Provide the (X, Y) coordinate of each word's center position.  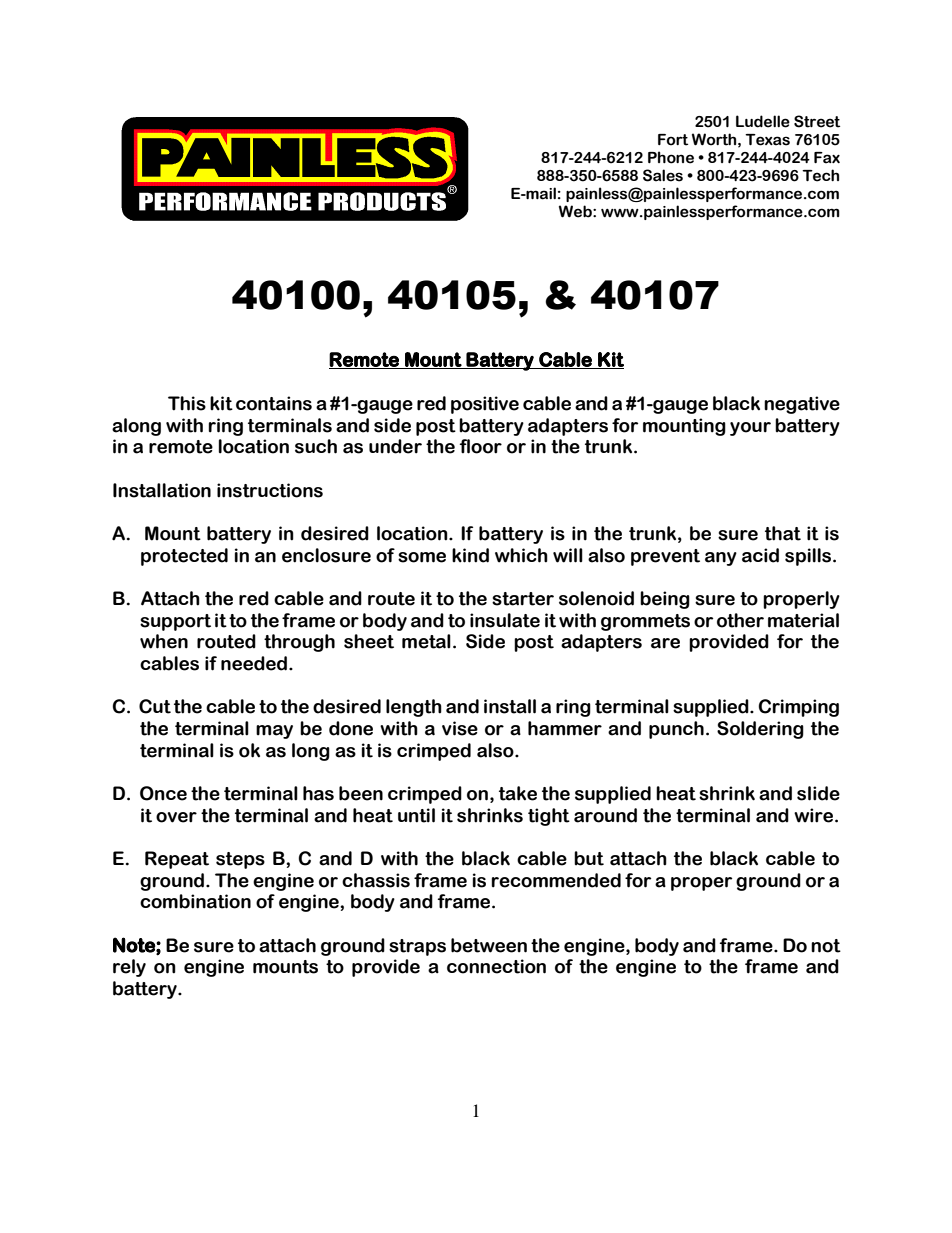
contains (274, 403)
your (750, 429)
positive (485, 405)
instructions (270, 490)
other (740, 620)
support (175, 622)
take (518, 793)
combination (195, 901)
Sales (663, 175)
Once (163, 793)
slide (818, 793)
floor (481, 446)
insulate (505, 620)
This (187, 403)
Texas (767, 140)
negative (802, 405)
